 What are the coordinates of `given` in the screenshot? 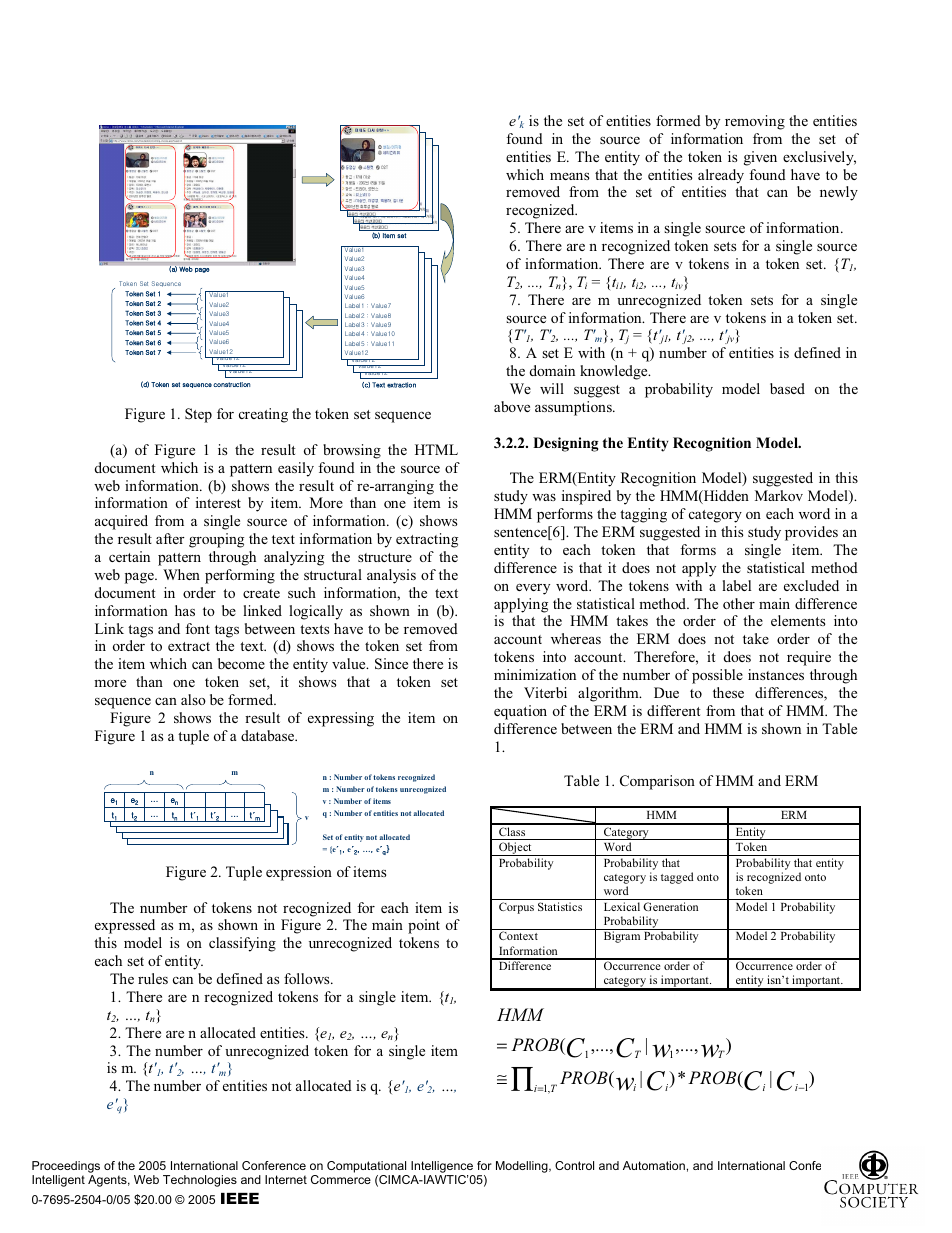 It's located at (760, 158).
